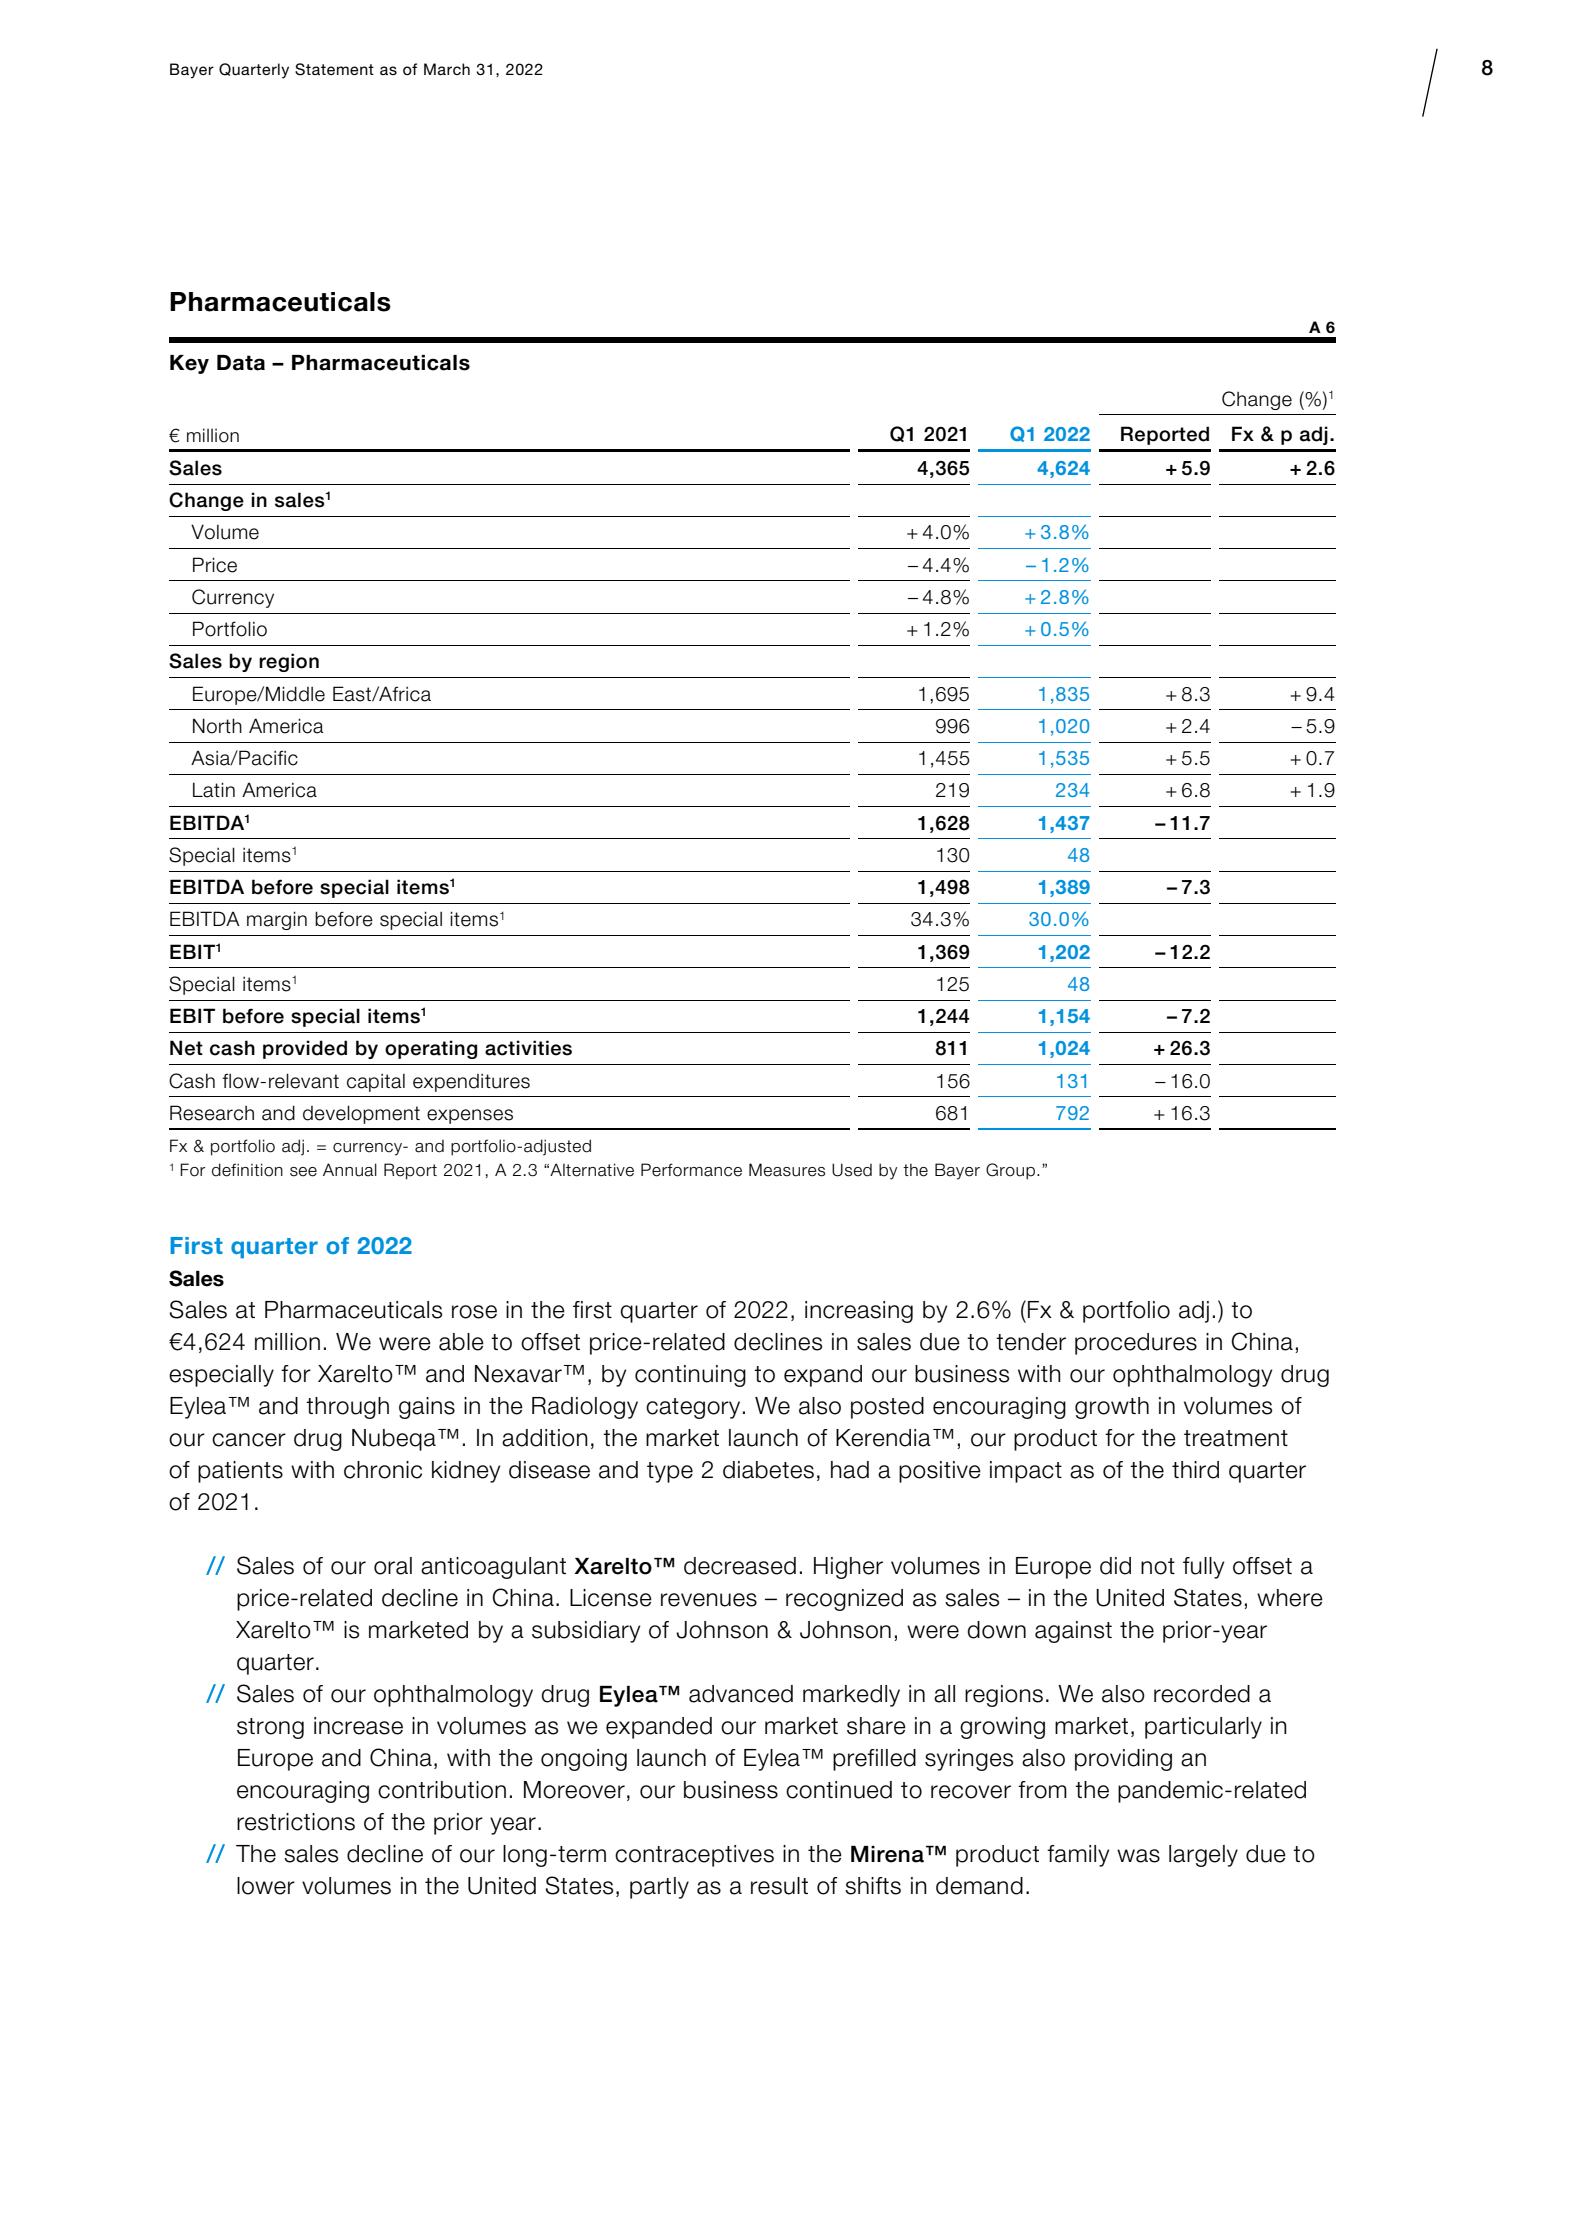  Describe the element at coordinates (1138, 1856) in the screenshot. I see `was` at that location.
